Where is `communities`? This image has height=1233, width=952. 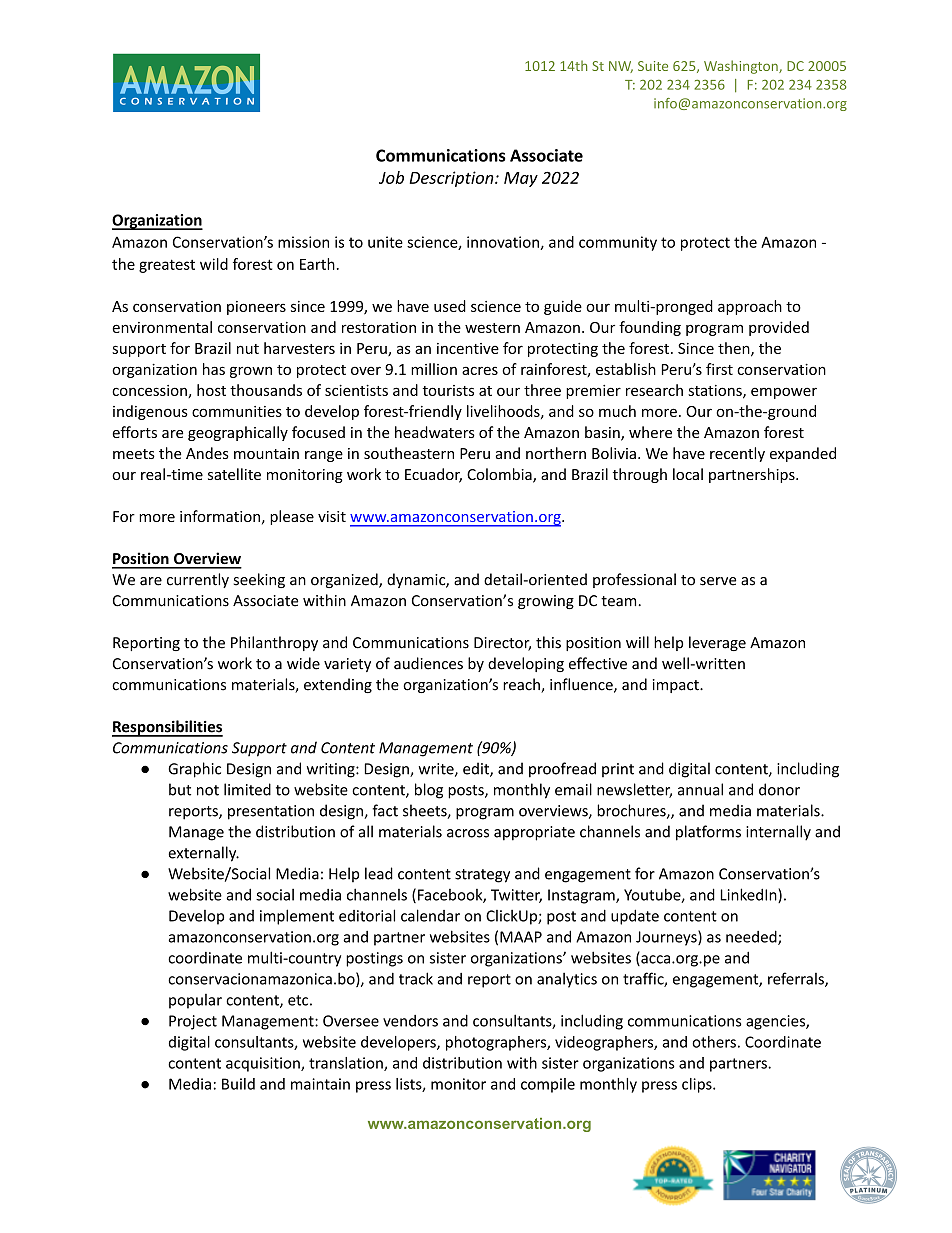 communities is located at coordinates (237, 411).
